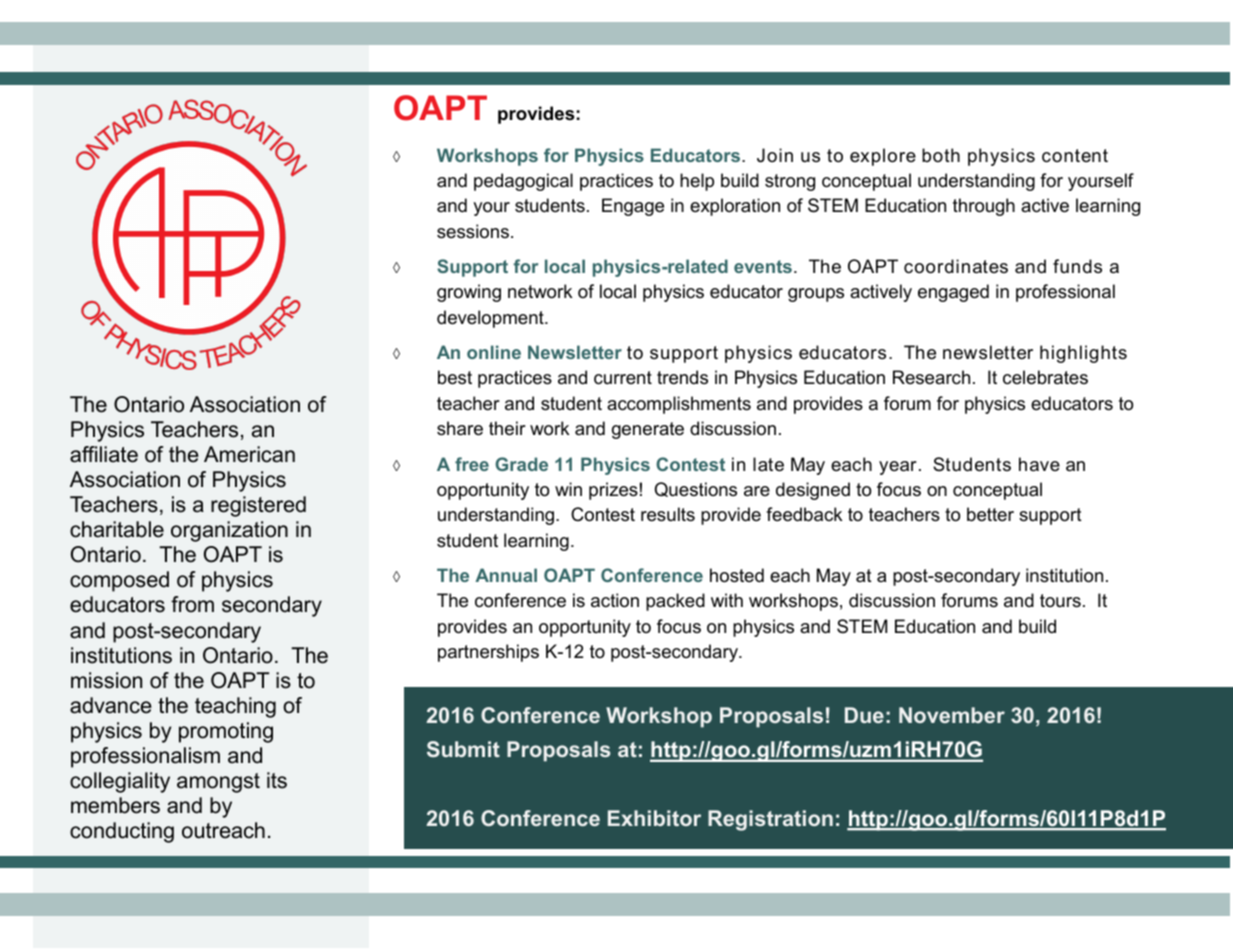 The image size is (1233, 952). I want to click on current, so click(623, 378).
